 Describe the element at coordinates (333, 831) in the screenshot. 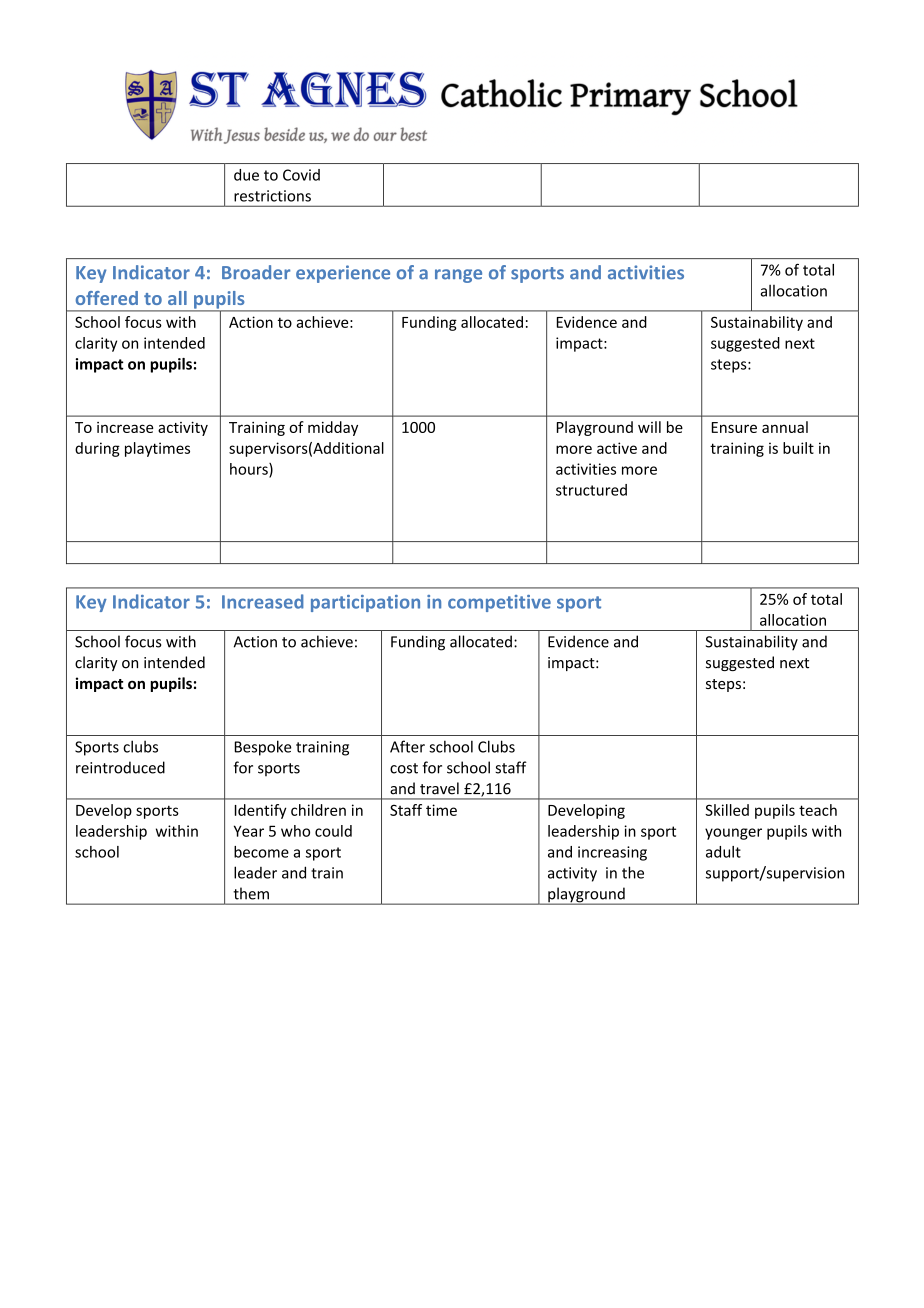

I see `could` at that location.
